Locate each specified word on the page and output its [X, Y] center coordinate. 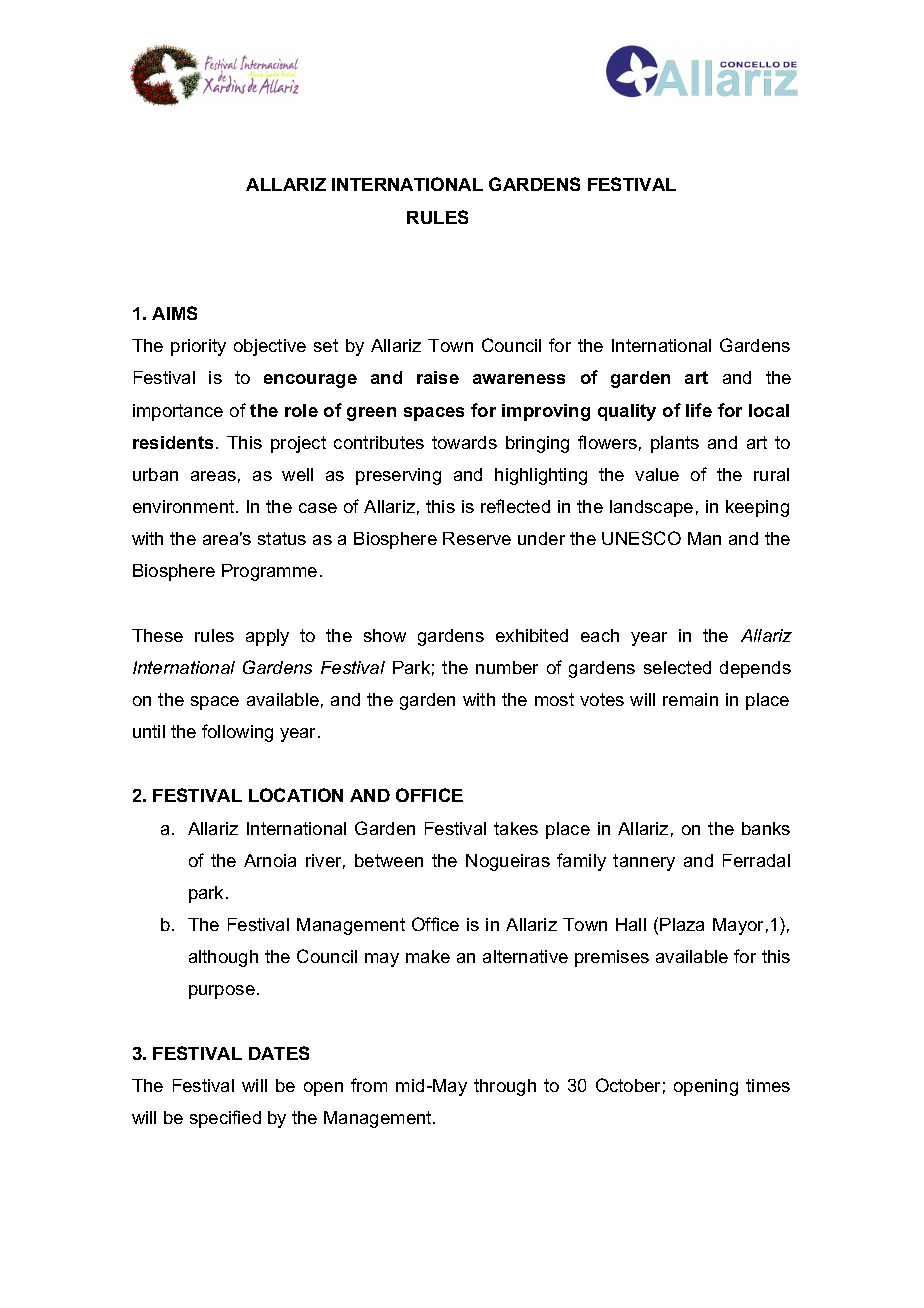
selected [677, 667]
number [507, 667]
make [428, 956]
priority [198, 347]
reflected [515, 506]
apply [267, 637]
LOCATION [296, 795]
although [223, 958]
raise [438, 377]
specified [225, 1119]
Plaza [682, 924]
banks [766, 828]
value [657, 474]
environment [185, 506]
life [699, 410]
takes [516, 828]
